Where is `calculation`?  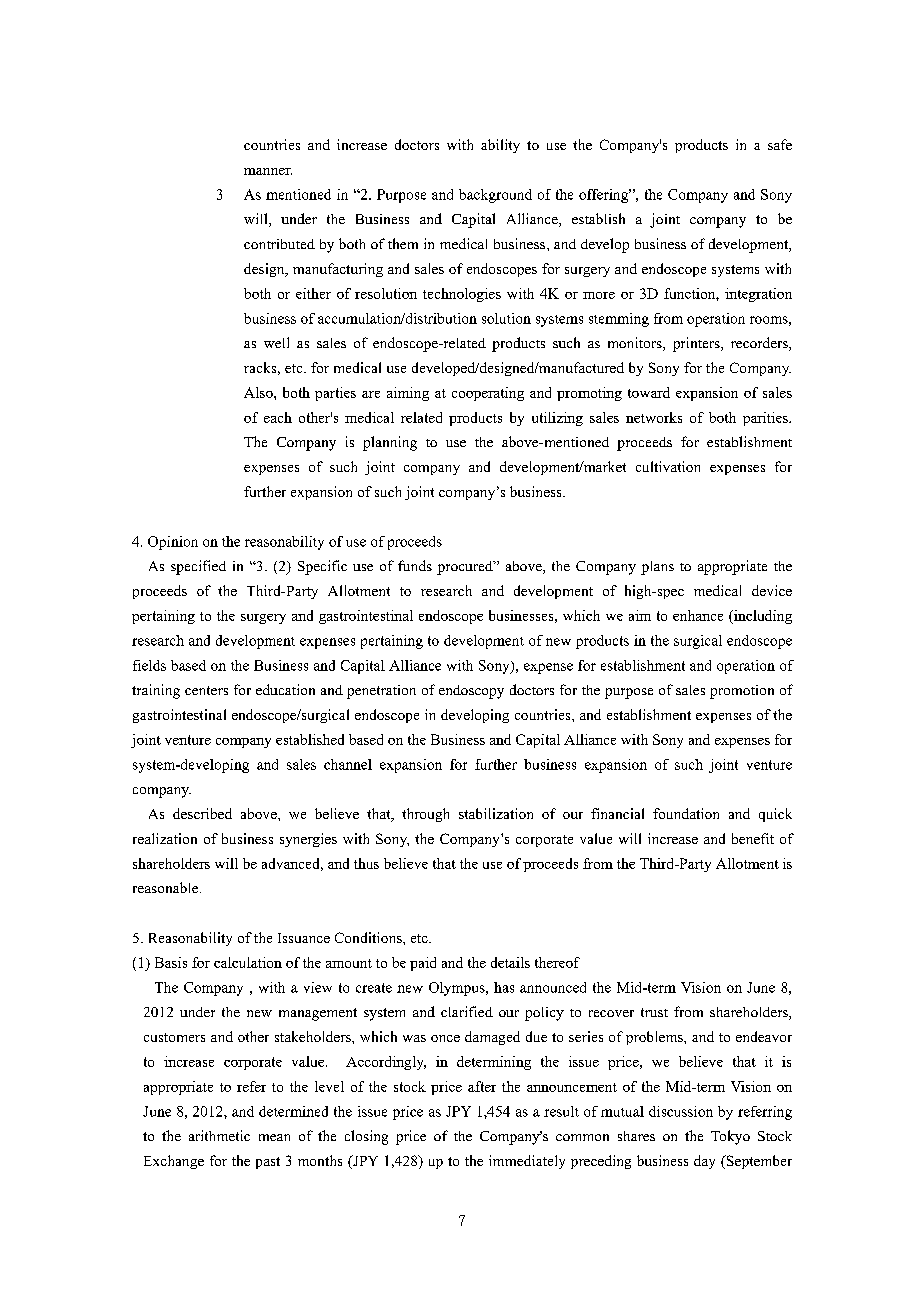
calculation is located at coordinates (248, 962).
